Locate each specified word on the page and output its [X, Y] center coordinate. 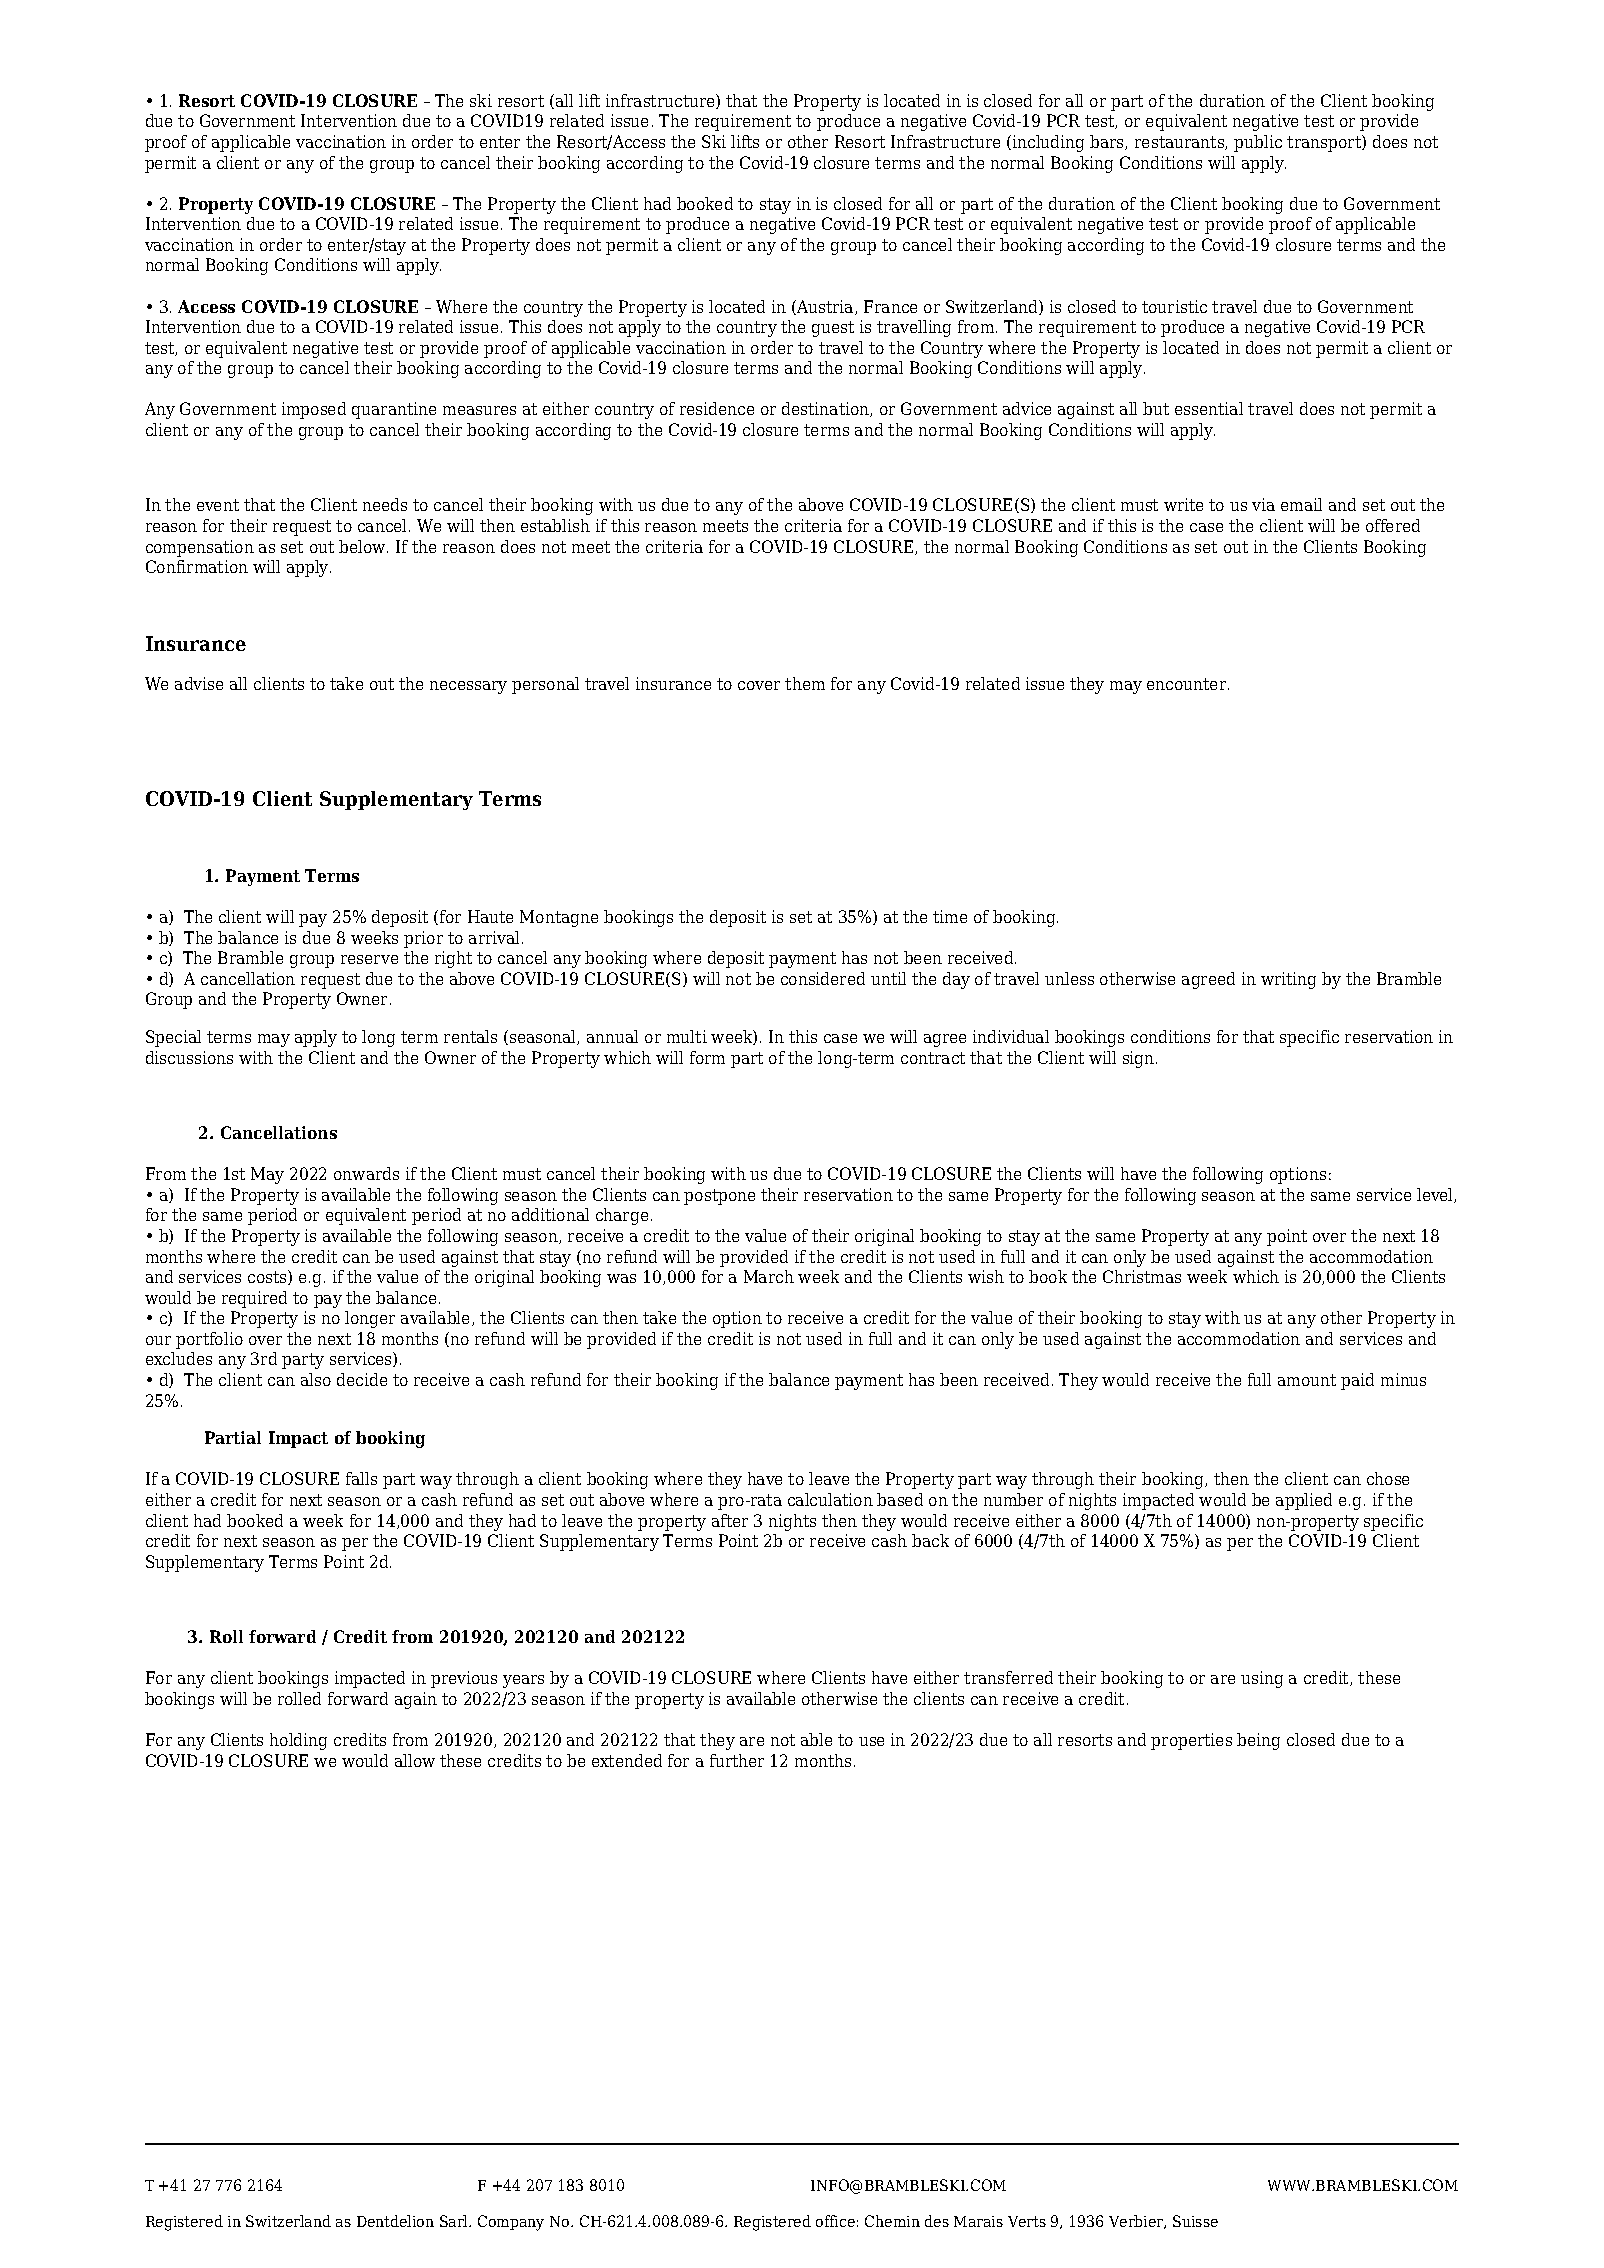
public [1258, 143]
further [737, 1760]
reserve [369, 959]
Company [511, 2223]
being [1258, 1741]
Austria [825, 307]
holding [298, 1741]
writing [1288, 980]
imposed [314, 410]
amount [1307, 1380]
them [805, 683]
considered [823, 978]
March [769, 1276]
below [363, 546]
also [316, 1379]
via [1263, 504]
